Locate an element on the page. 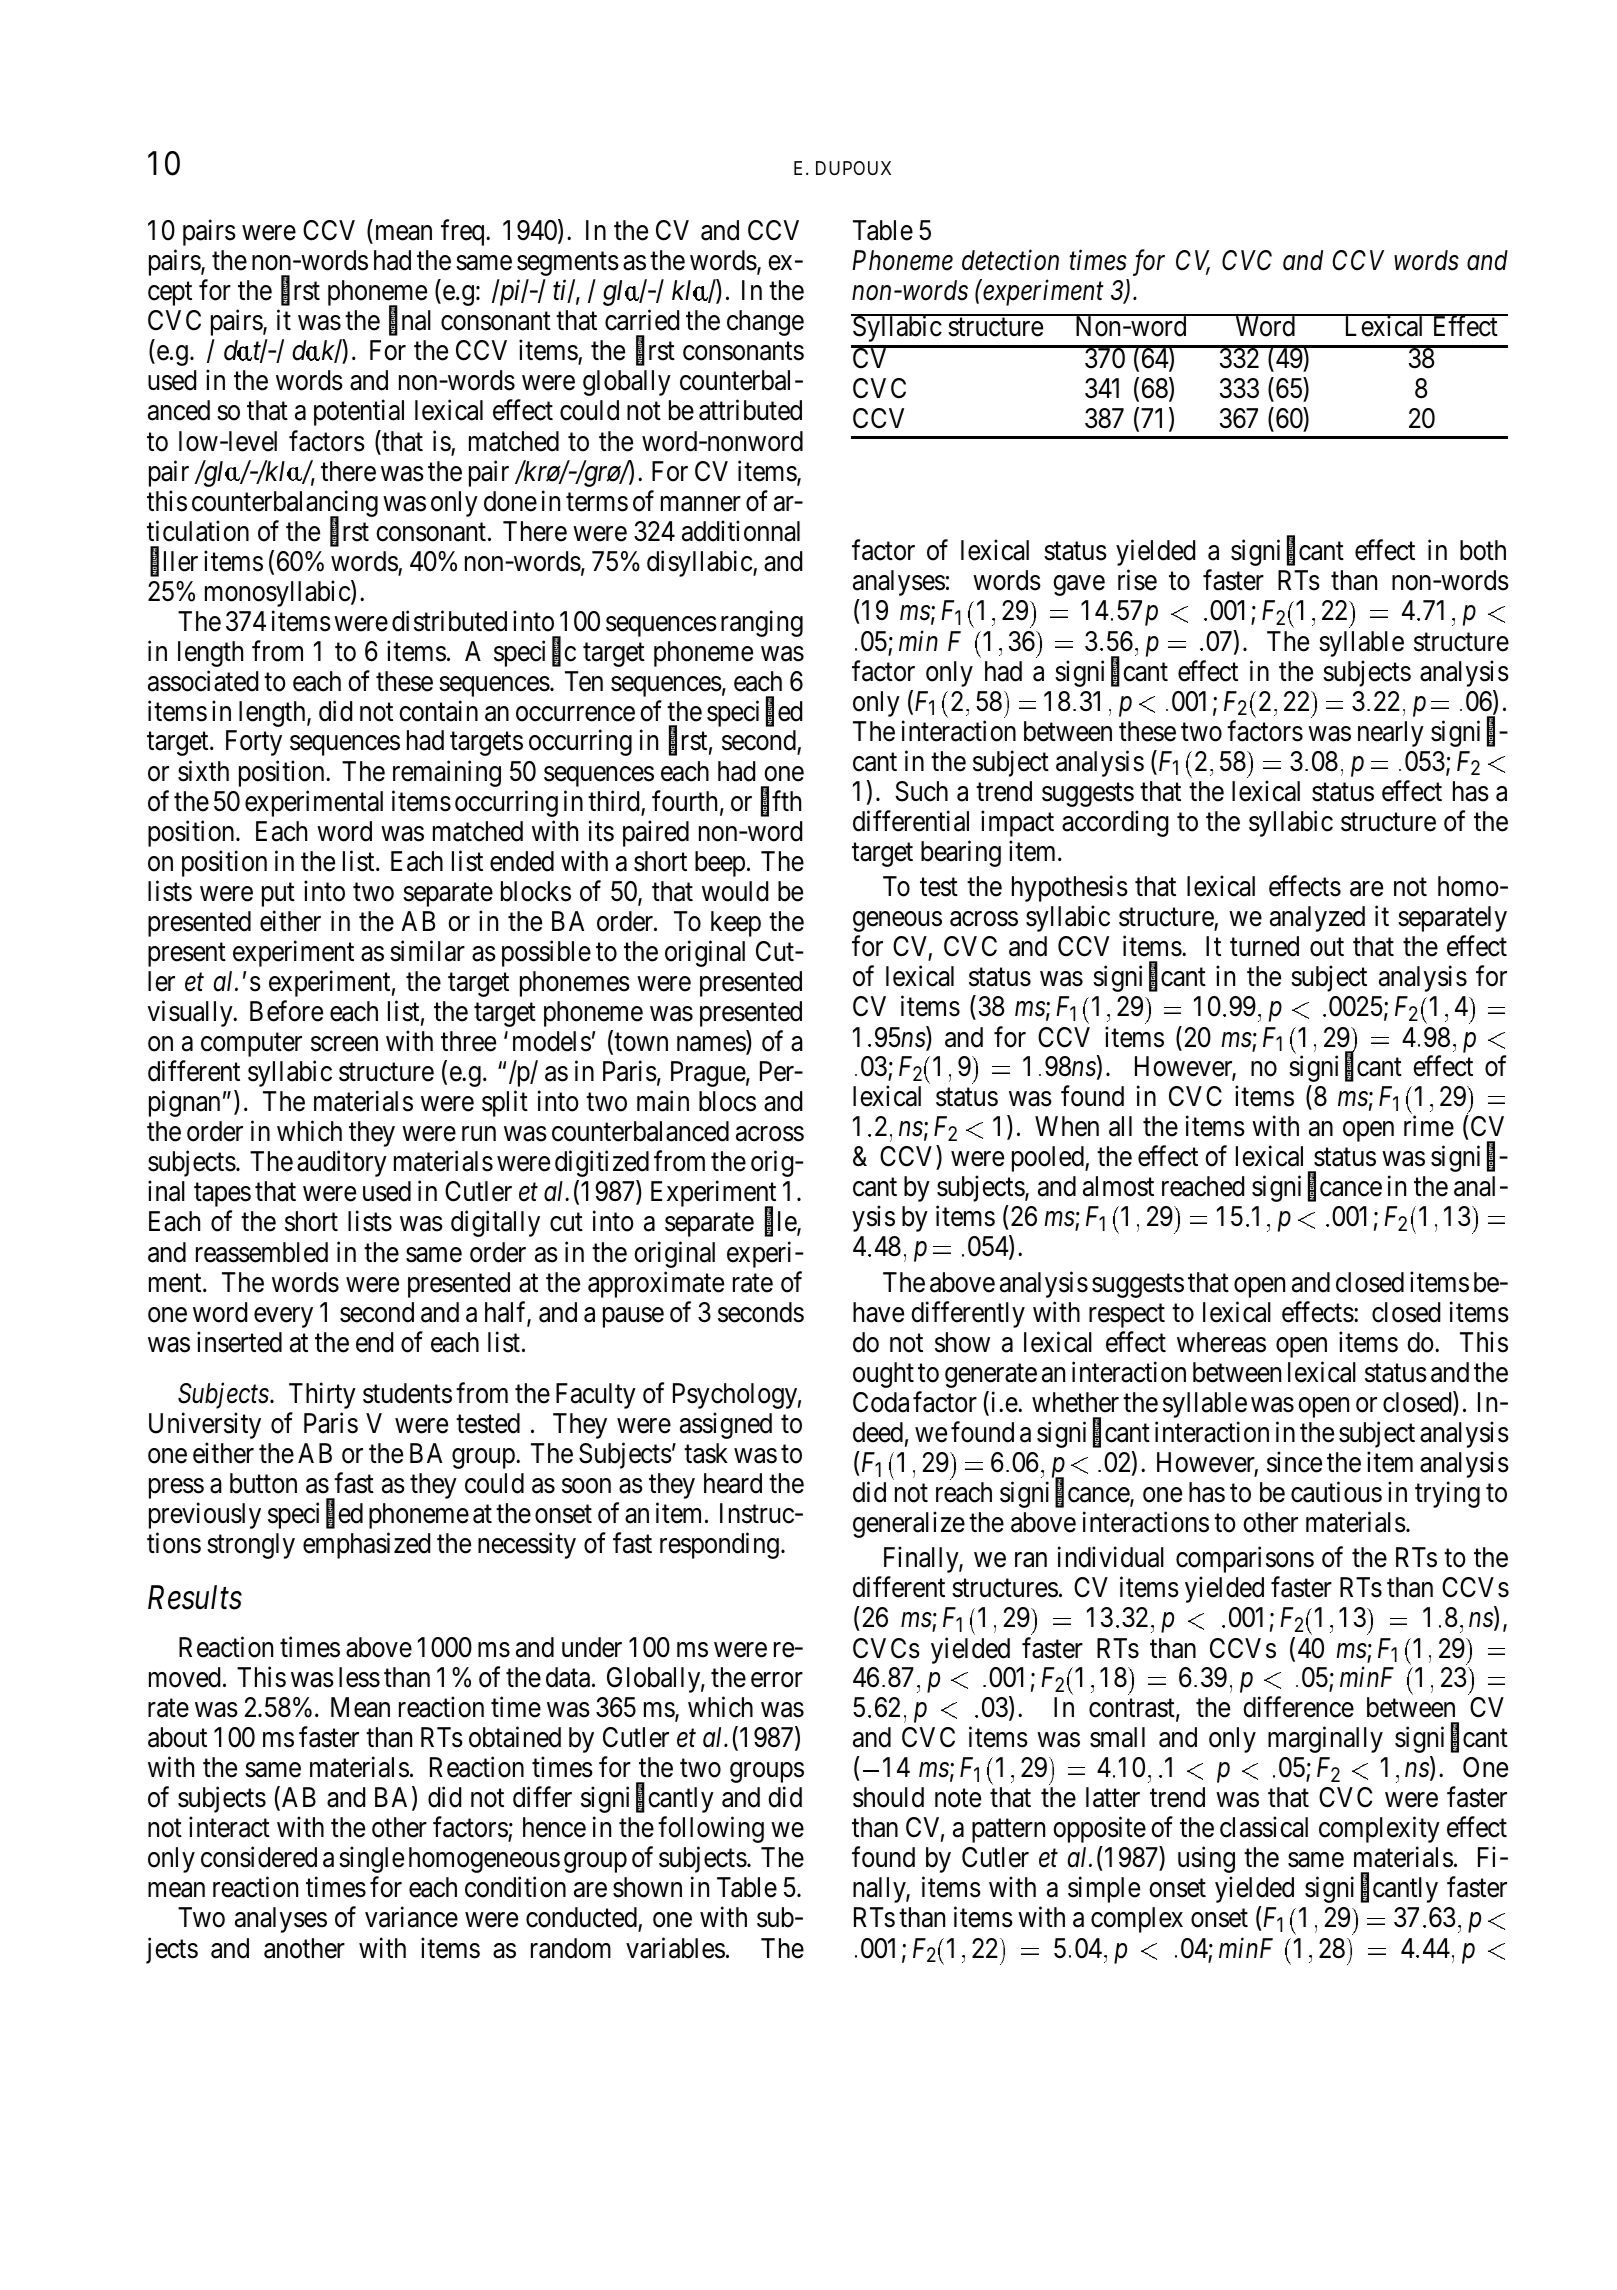 The image size is (1617, 2290). emphasized is located at coordinates (366, 1545).
